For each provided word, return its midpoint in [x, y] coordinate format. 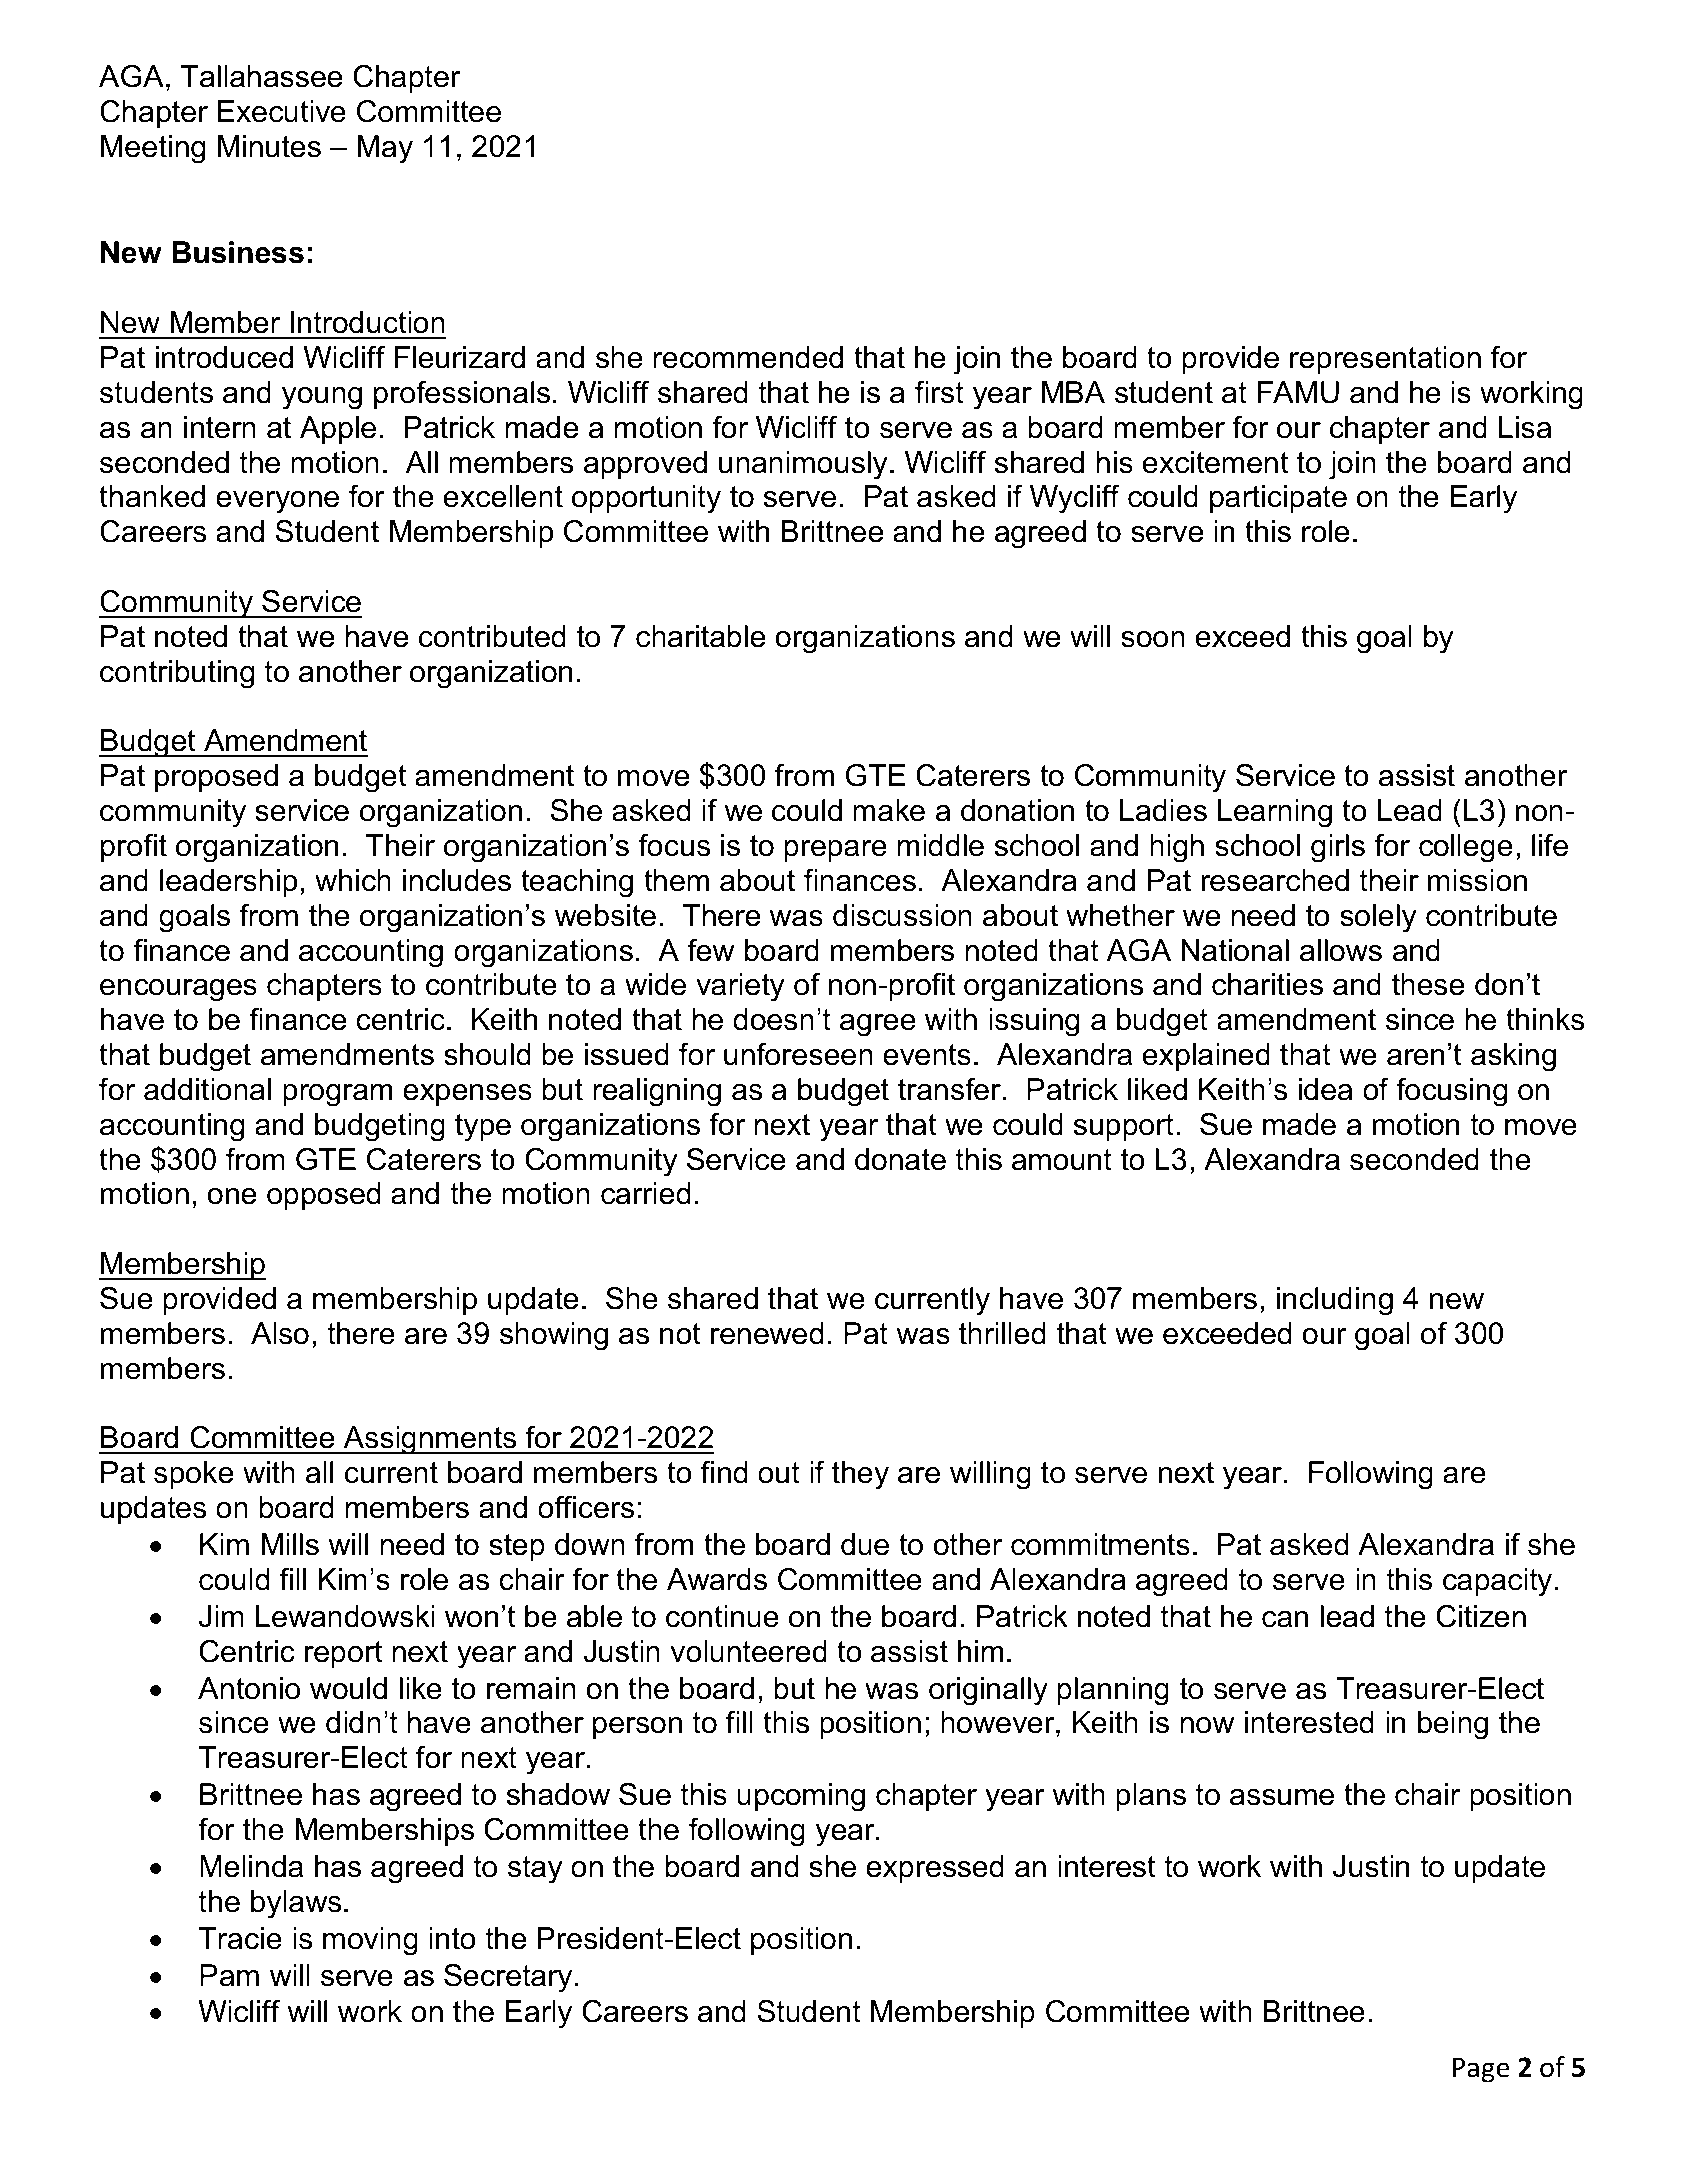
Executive [282, 111]
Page [1481, 2070]
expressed [935, 1869]
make [889, 810]
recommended [748, 357]
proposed [216, 778]
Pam [229, 1975]
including [1335, 1301]
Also [280, 1333]
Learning [1275, 813]
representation [1385, 360]
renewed [767, 1333]
